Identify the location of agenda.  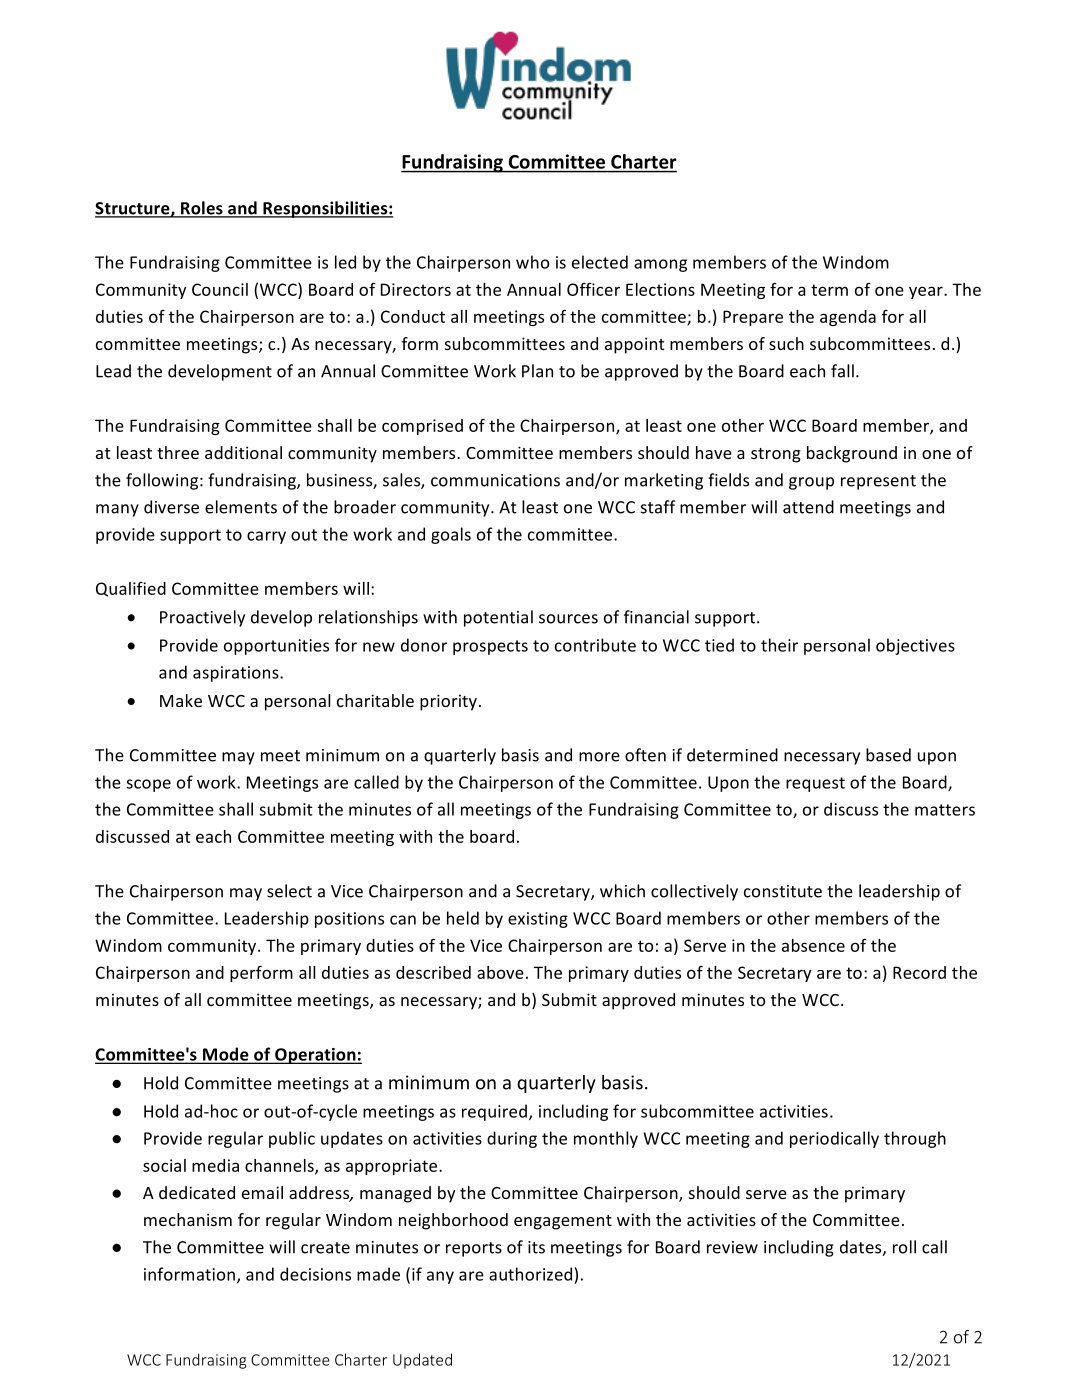
(848, 318).
